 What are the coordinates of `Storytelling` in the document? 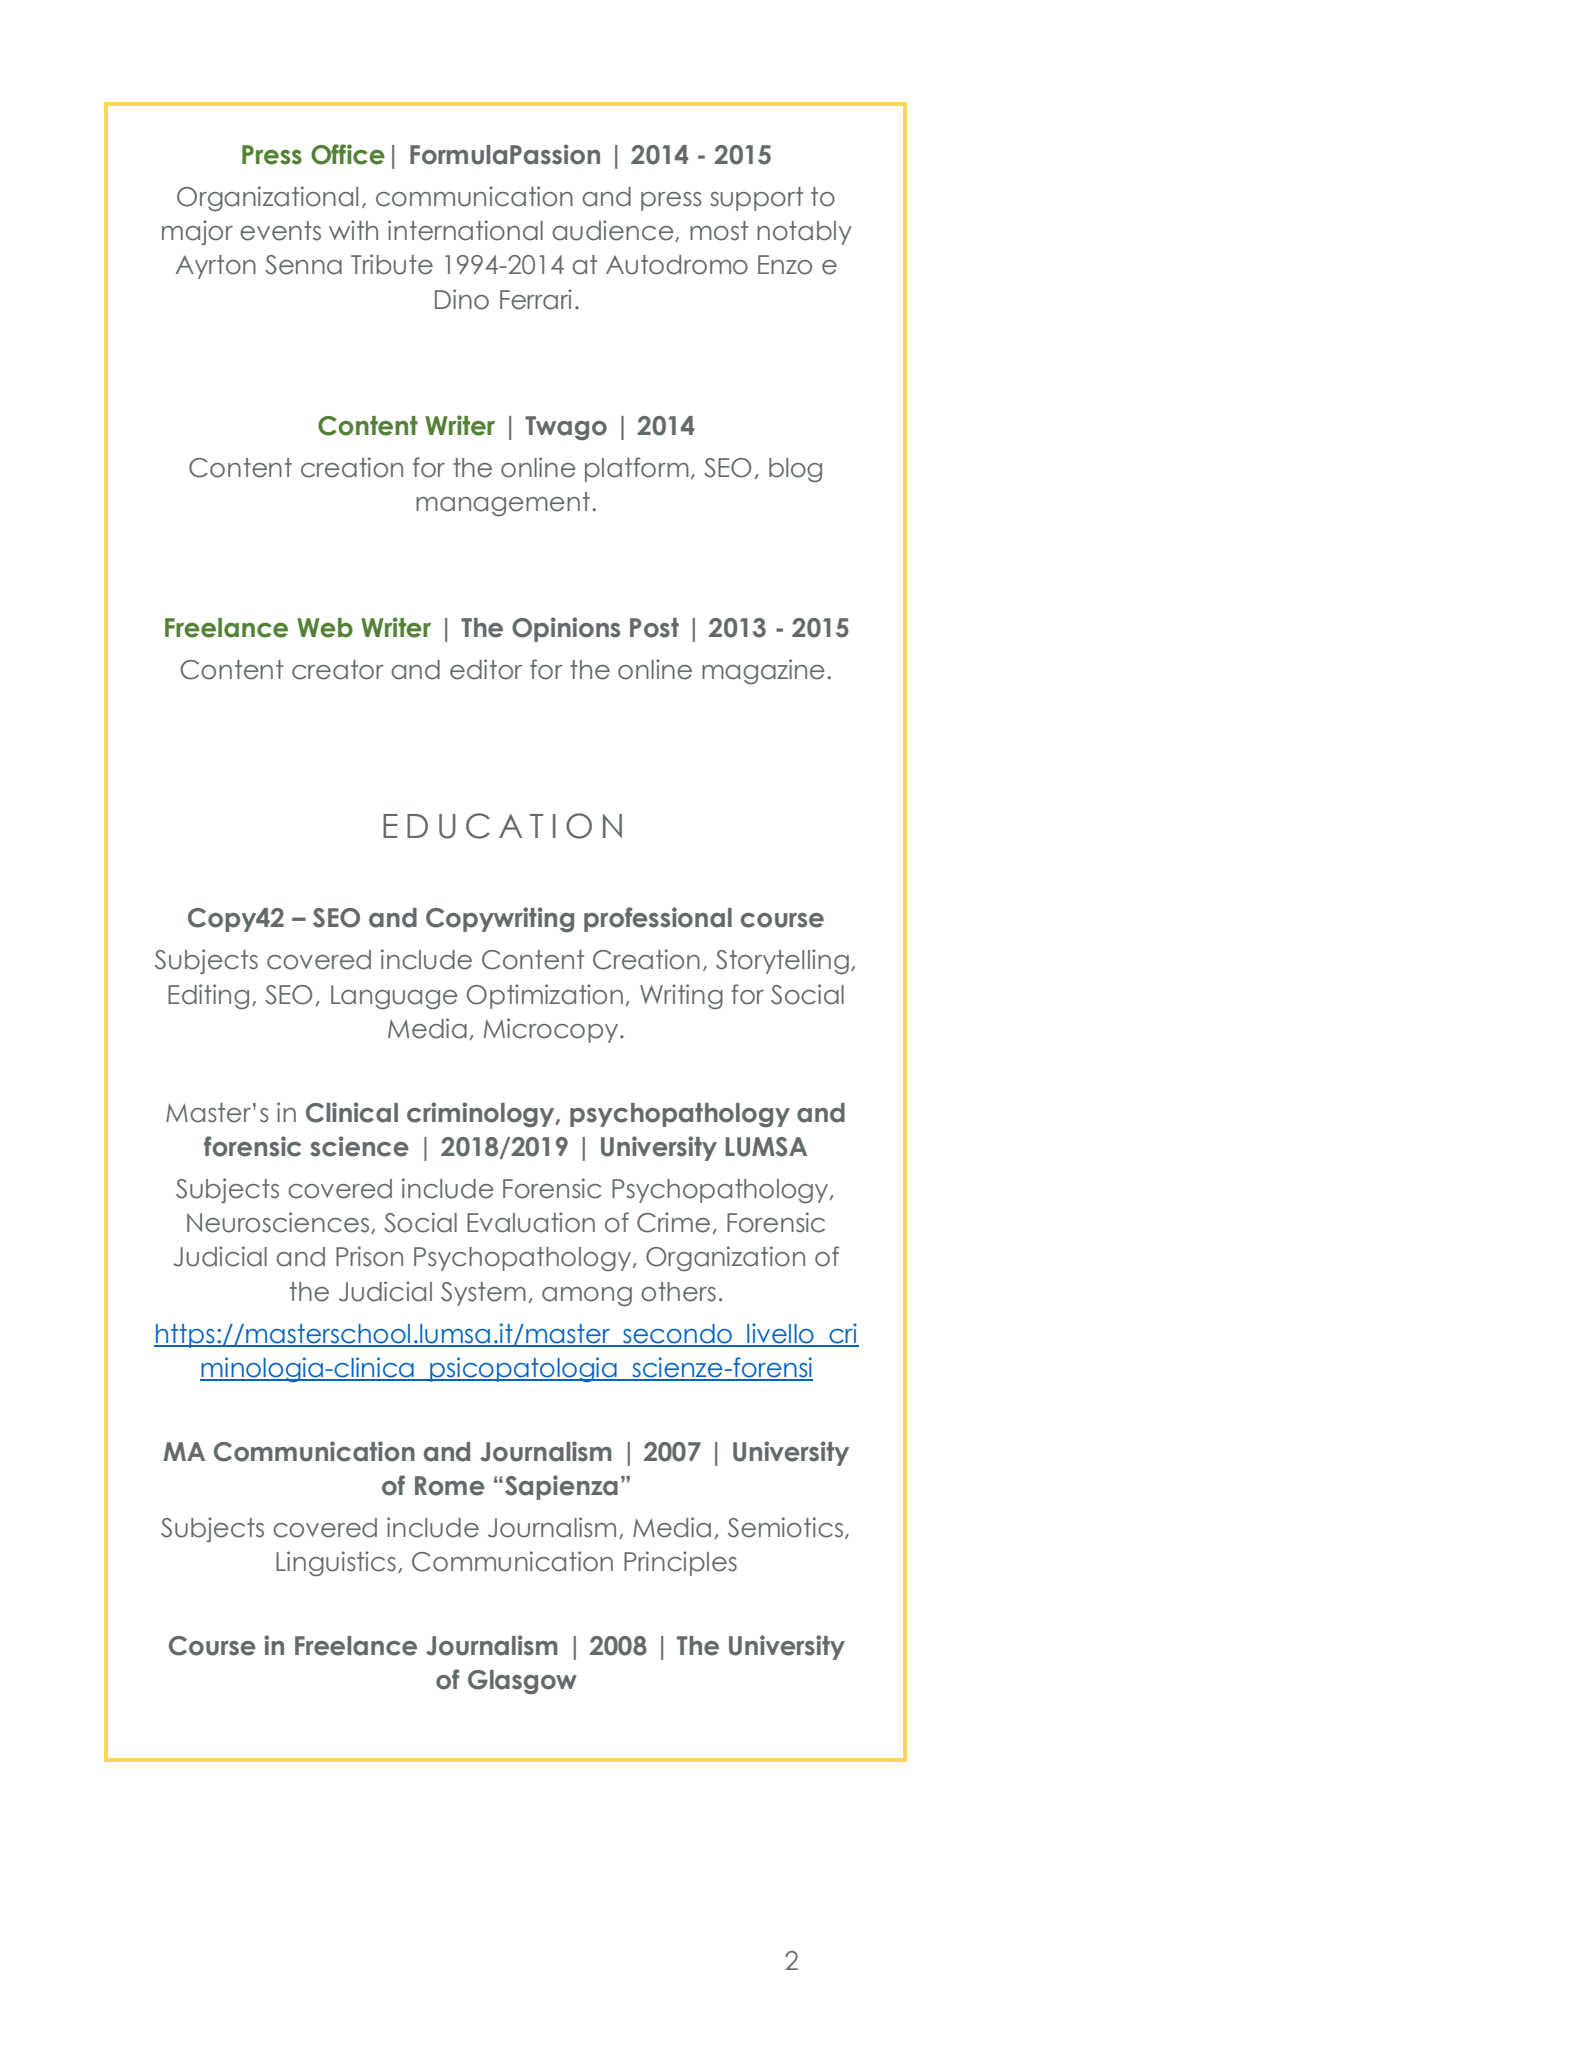 It's located at (782, 962).
